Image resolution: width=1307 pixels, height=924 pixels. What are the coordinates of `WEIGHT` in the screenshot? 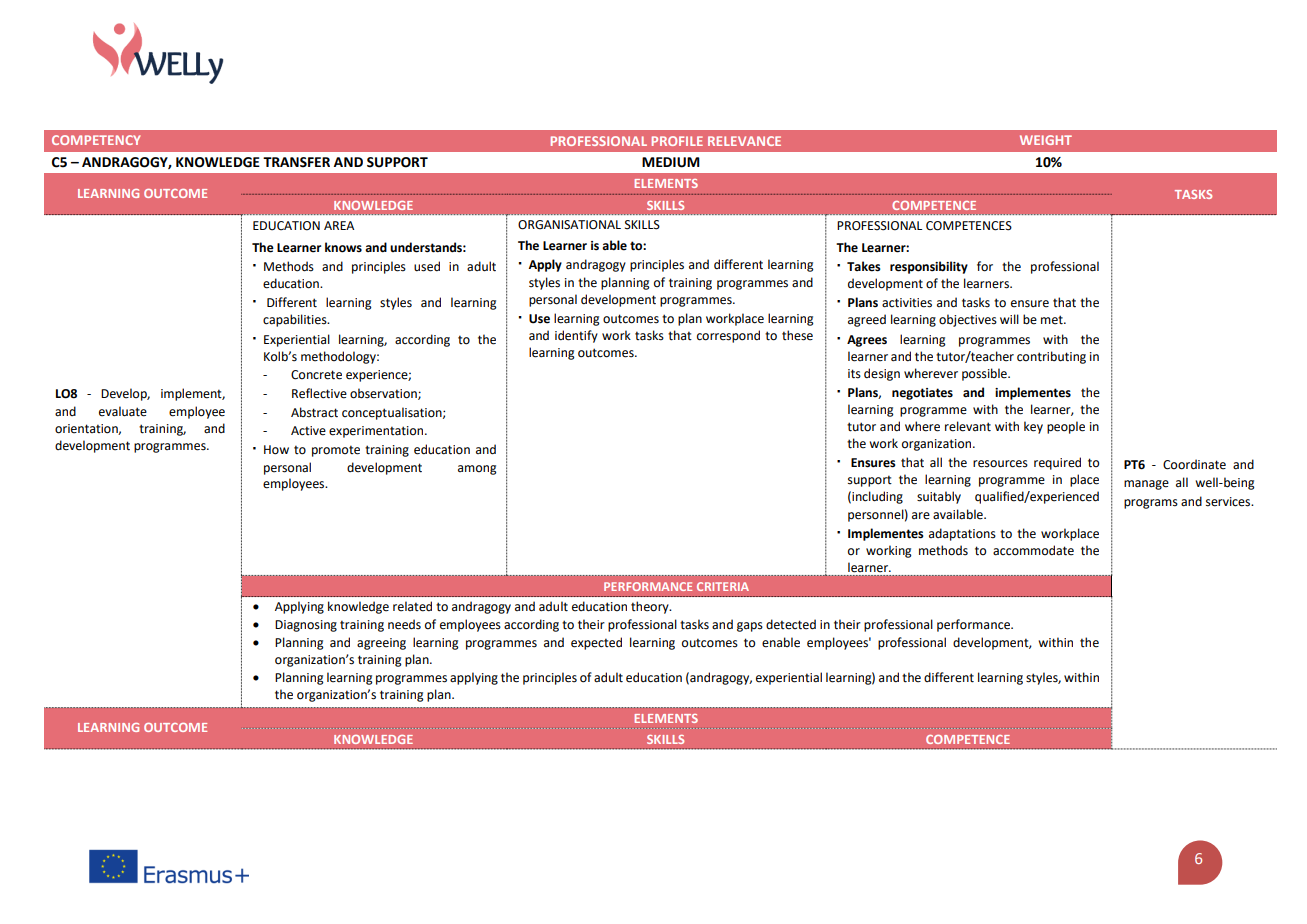 It's located at (1046, 140).
